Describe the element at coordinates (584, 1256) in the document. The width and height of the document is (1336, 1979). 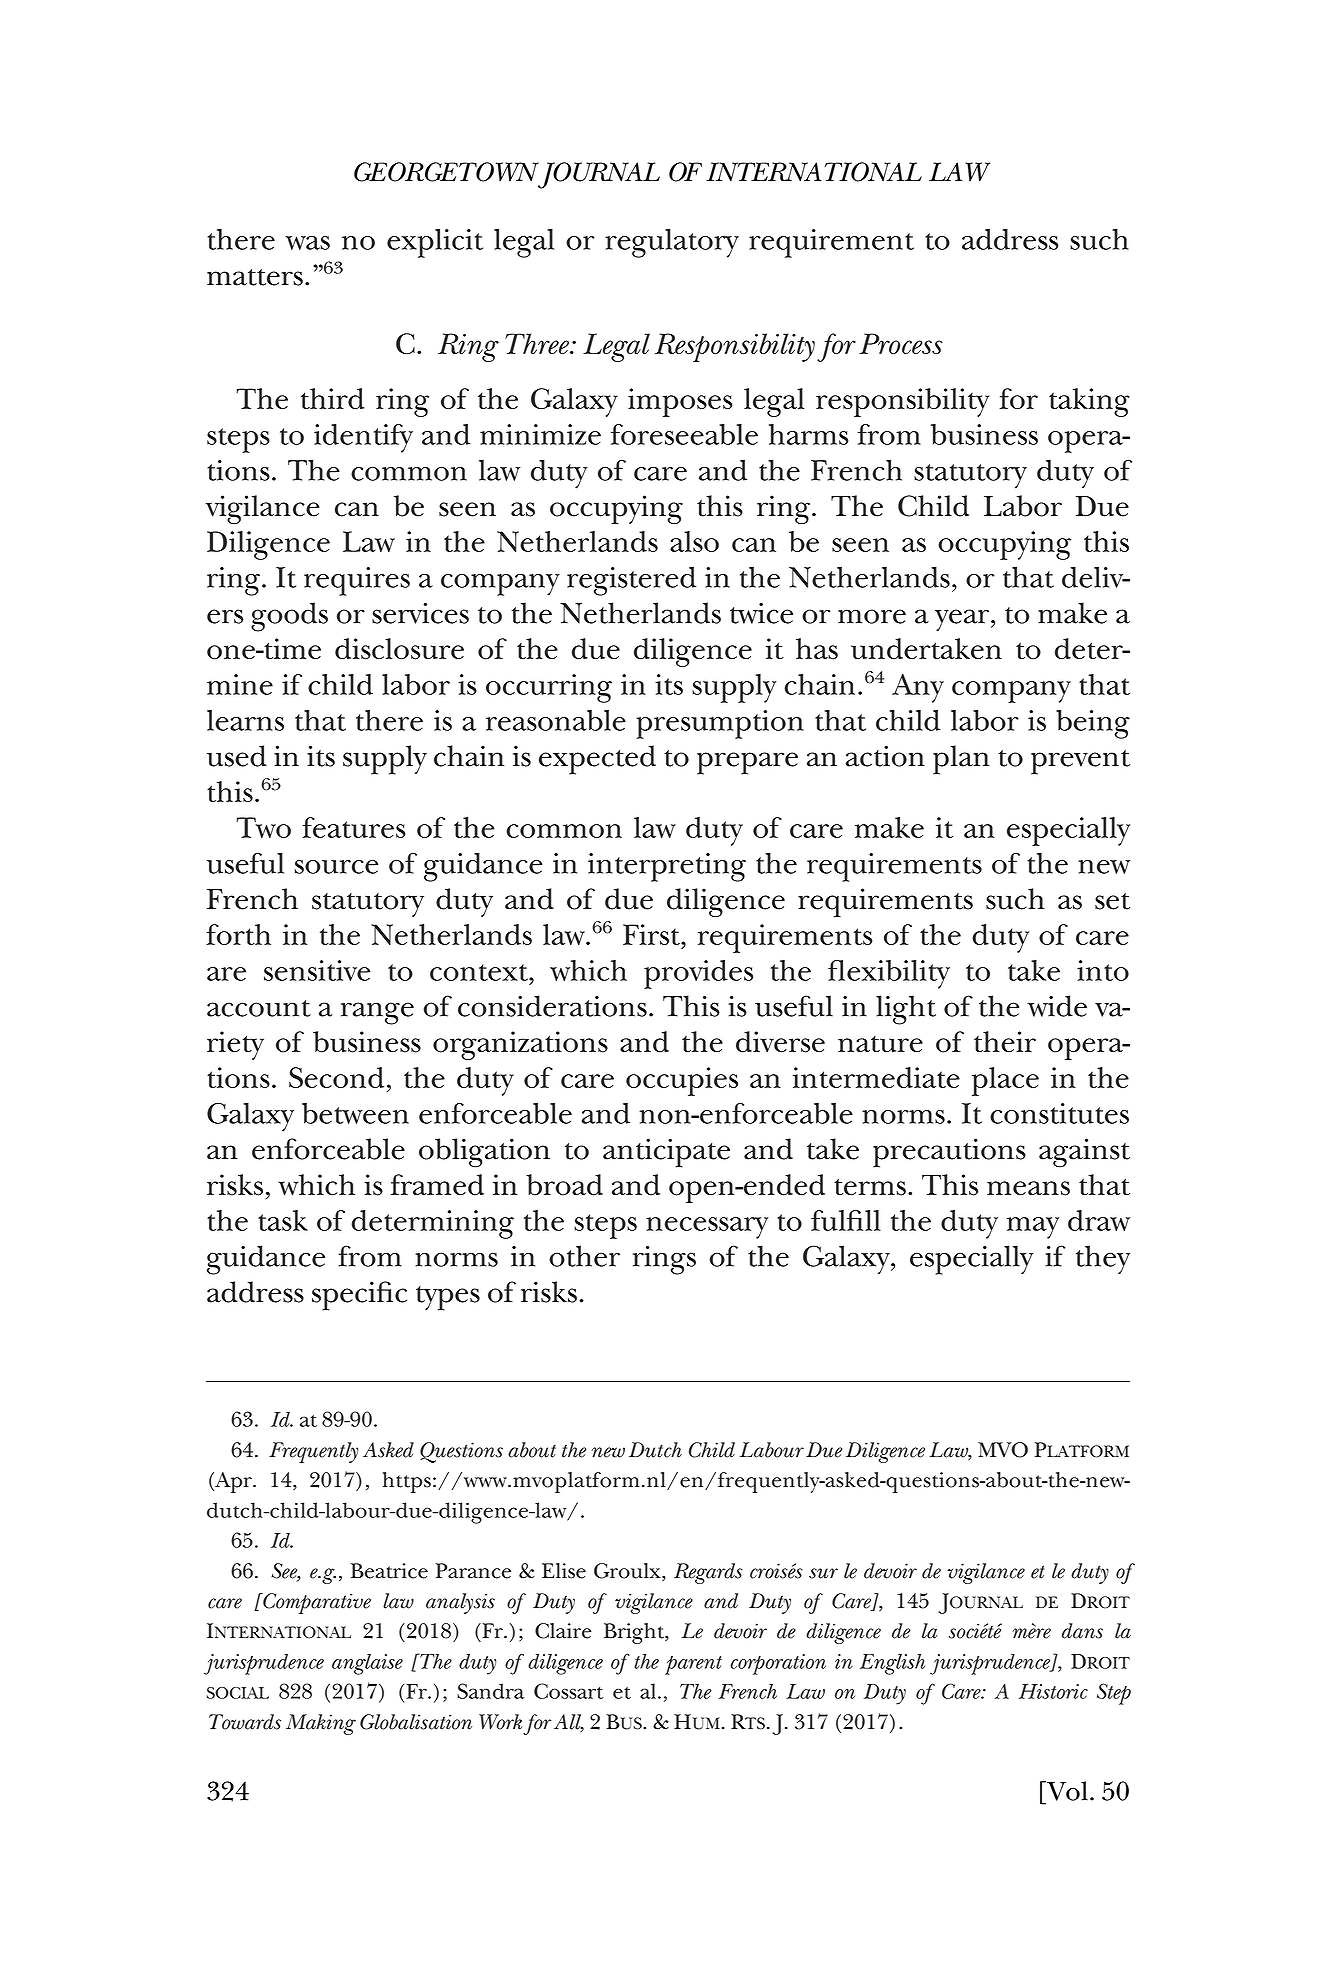
I see `other` at that location.
